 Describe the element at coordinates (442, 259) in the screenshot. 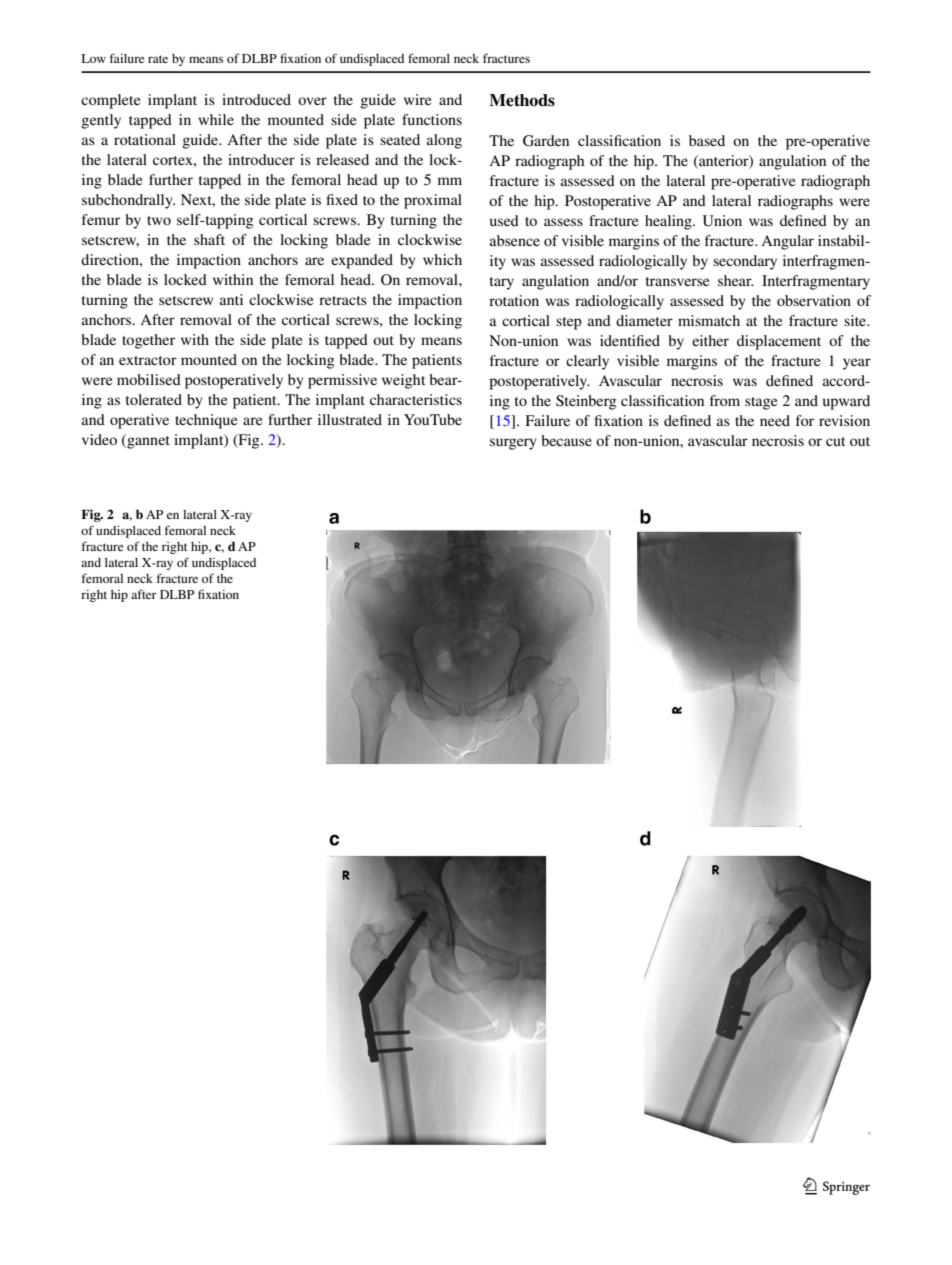

I see `which` at that location.
